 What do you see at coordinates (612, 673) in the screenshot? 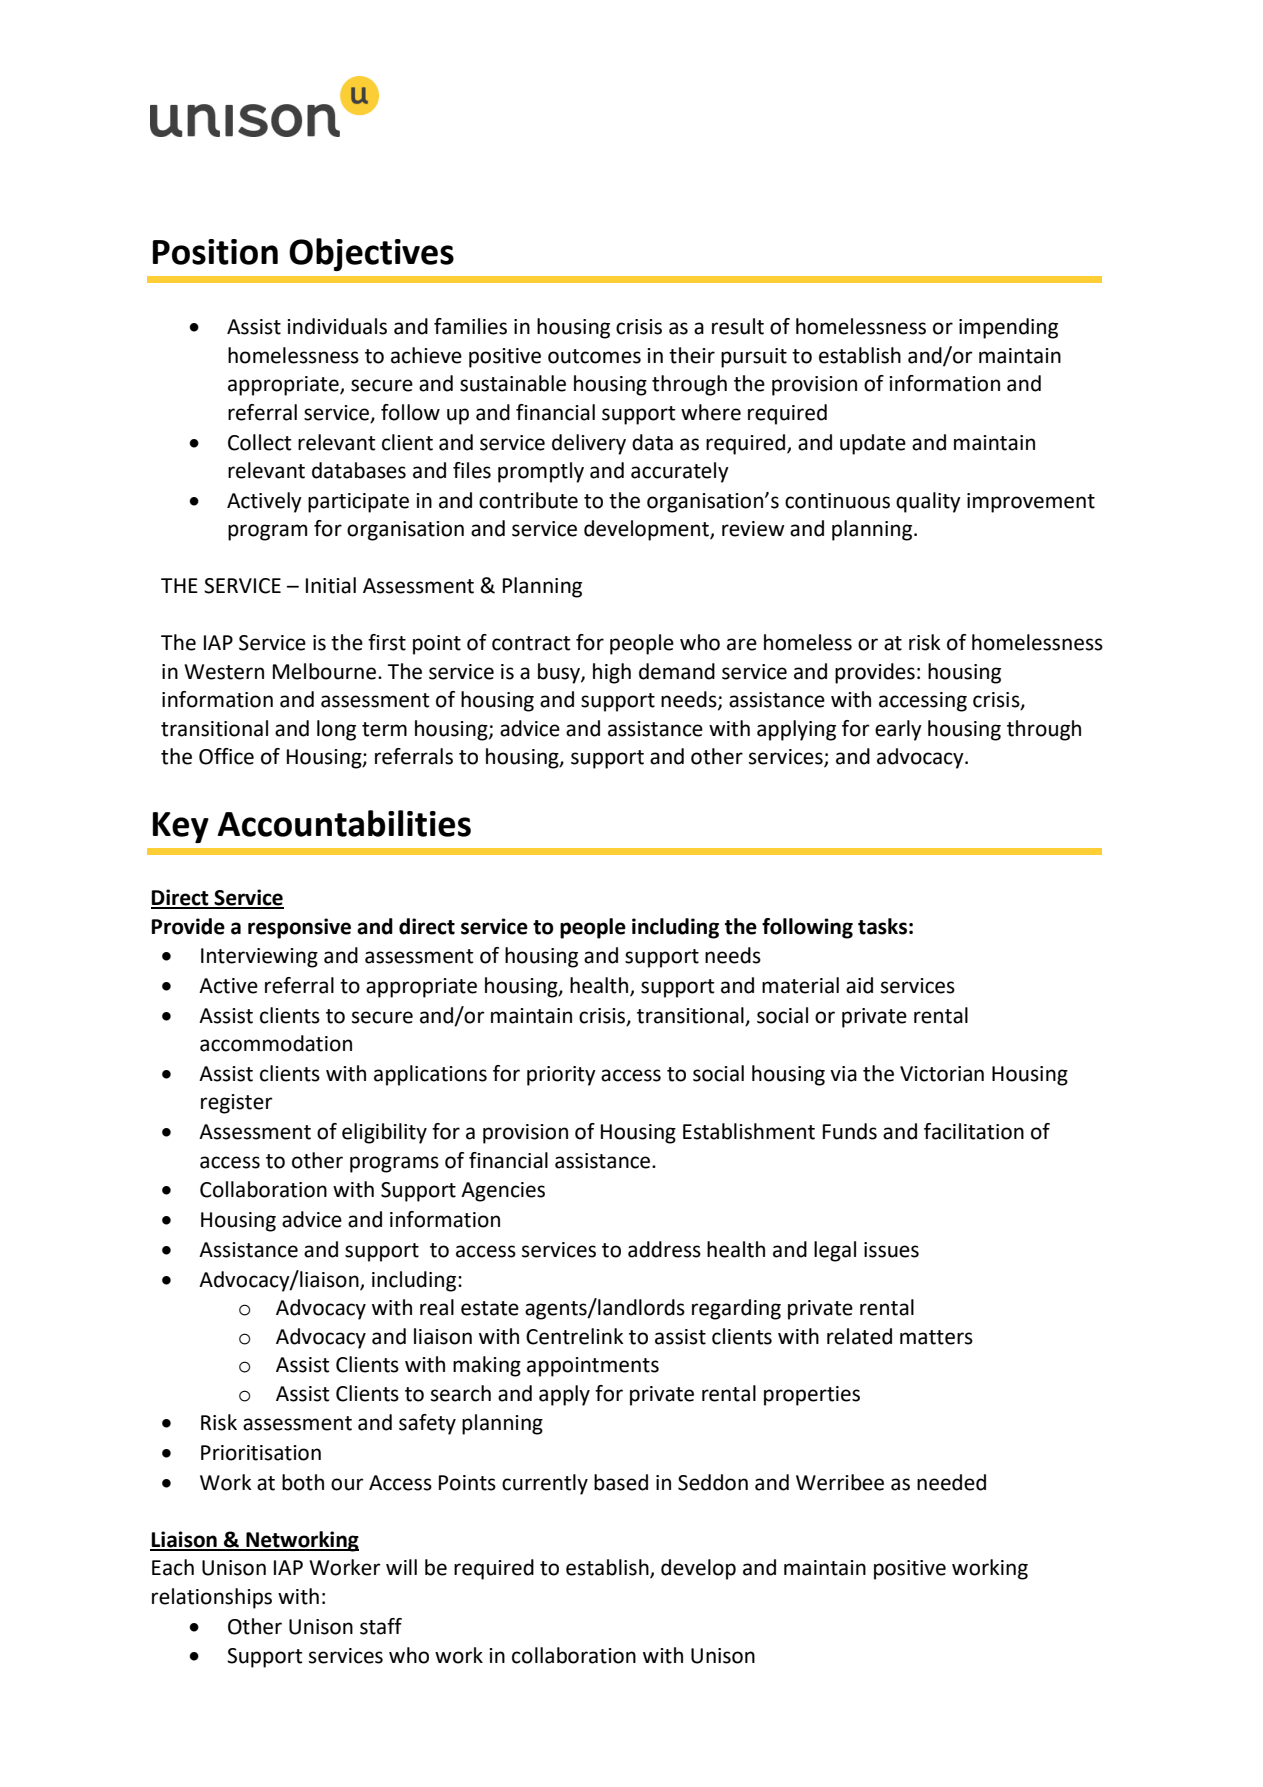
I see `high` at bounding box center [612, 673].
